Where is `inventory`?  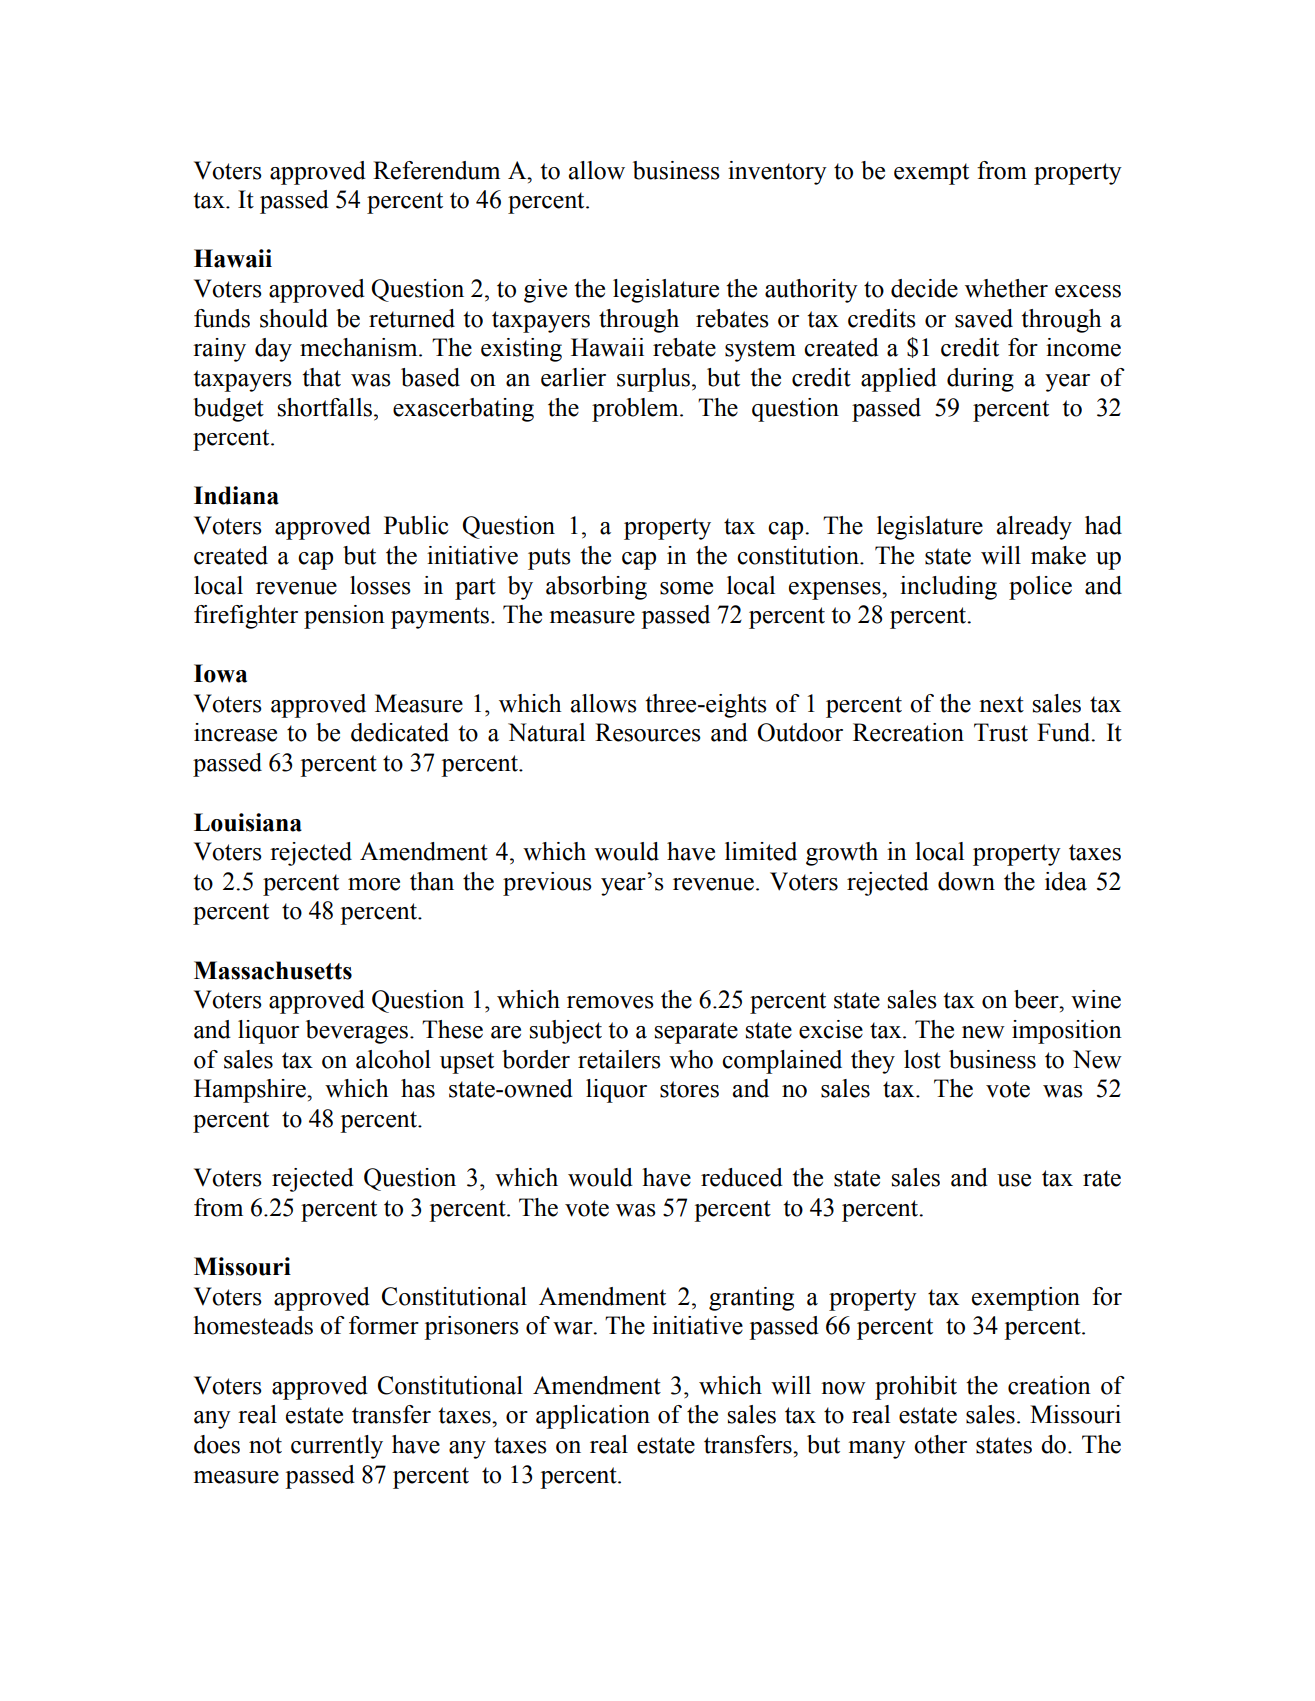
inventory is located at coordinates (777, 173).
